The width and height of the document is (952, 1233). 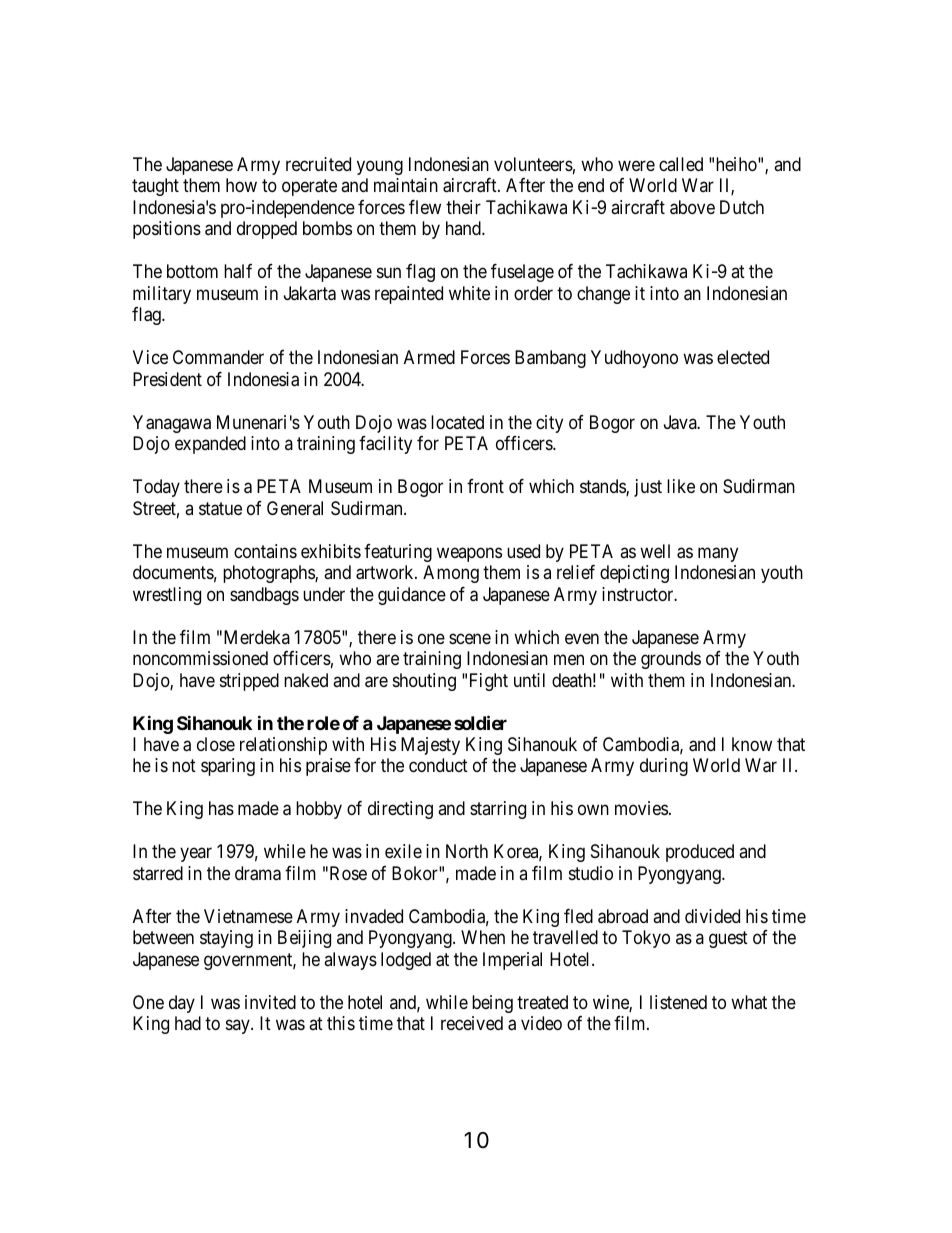 I want to click on close, so click(x=216, y=744).
